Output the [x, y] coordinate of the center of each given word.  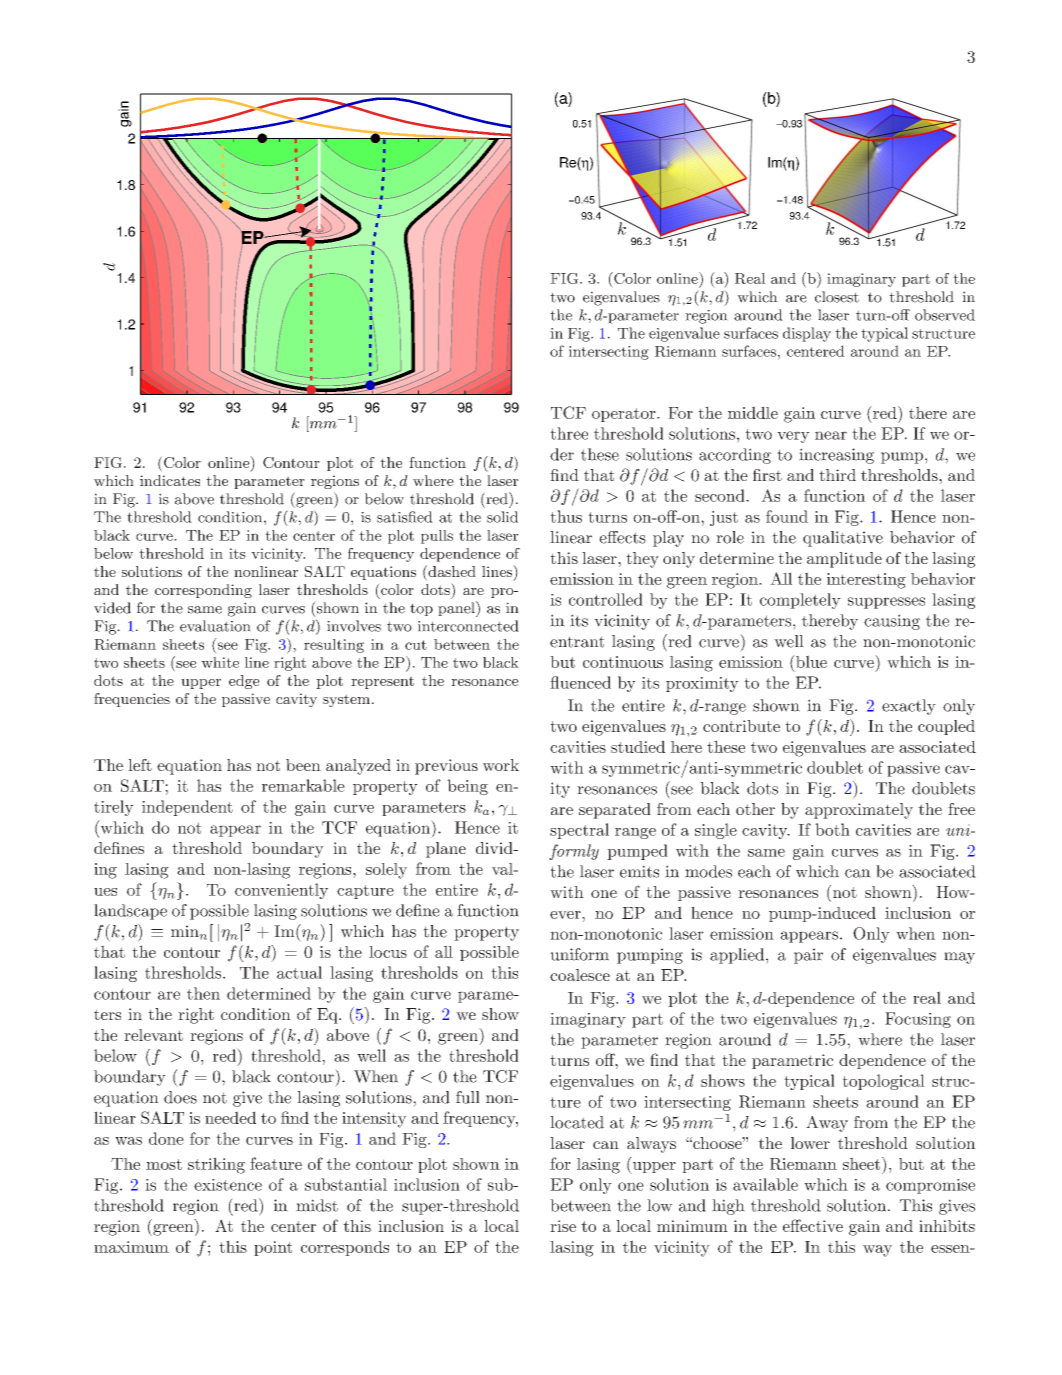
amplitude [844, 560]
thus [566, 516]
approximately [859, 811]
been [303, 765]
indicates [170, 480]
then [203, 993]
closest [837, 297]
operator [625, 415]
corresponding [203, 591]
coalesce [580, 975]
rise [563, 1226]
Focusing [918, 1020]
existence [228, 1185]
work [501, 765]
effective [813, 1225]
